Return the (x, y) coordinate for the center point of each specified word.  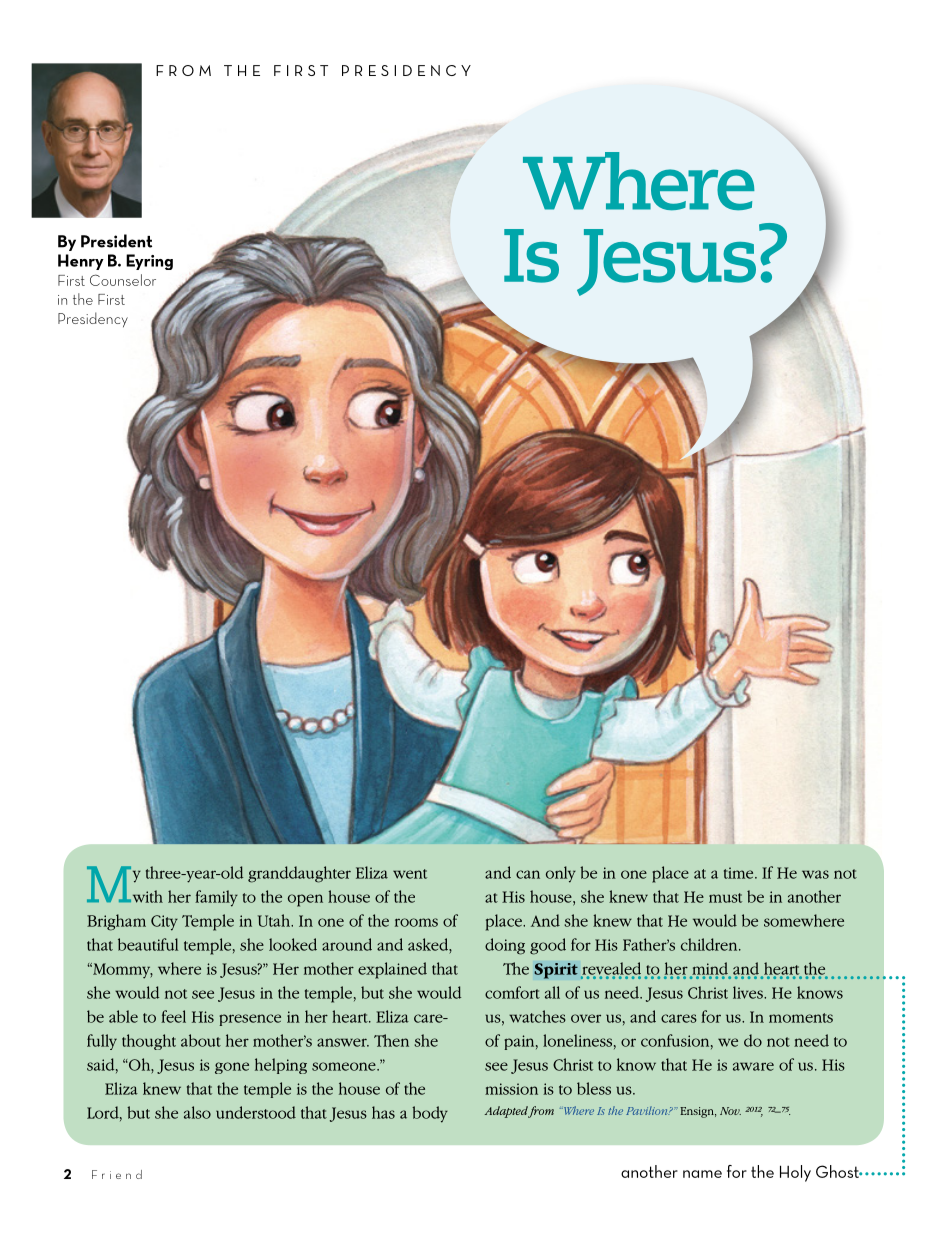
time (740, 873)
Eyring (149, 262)
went (410, 874)
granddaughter (299, 874)
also (197, 1112)
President (116, 241)
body (430, 1114)
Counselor (123, 280)
